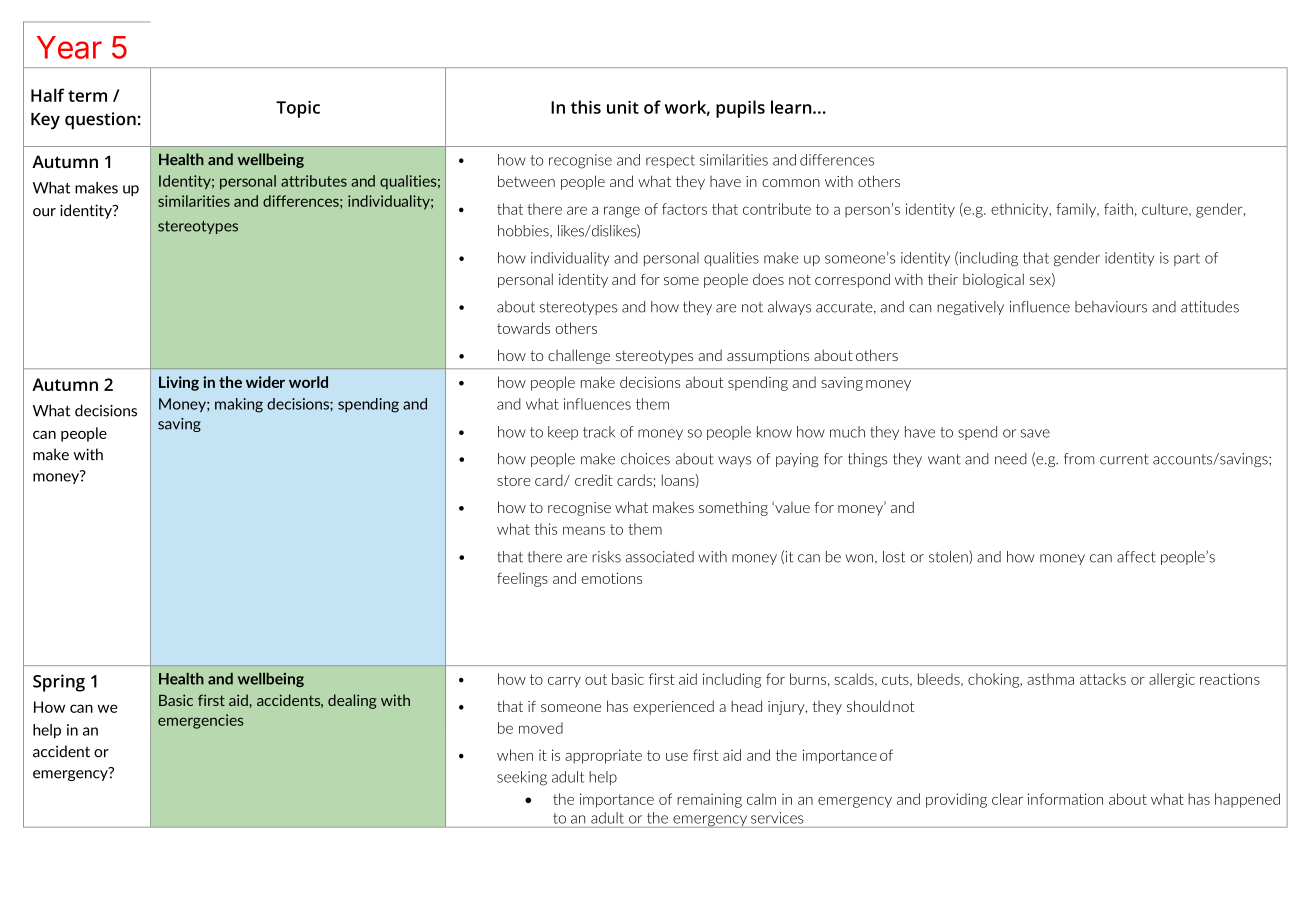 Image resolution: width=1308 pixels, height=924 pixels. I want to click on affect, so click(1136, 557).
